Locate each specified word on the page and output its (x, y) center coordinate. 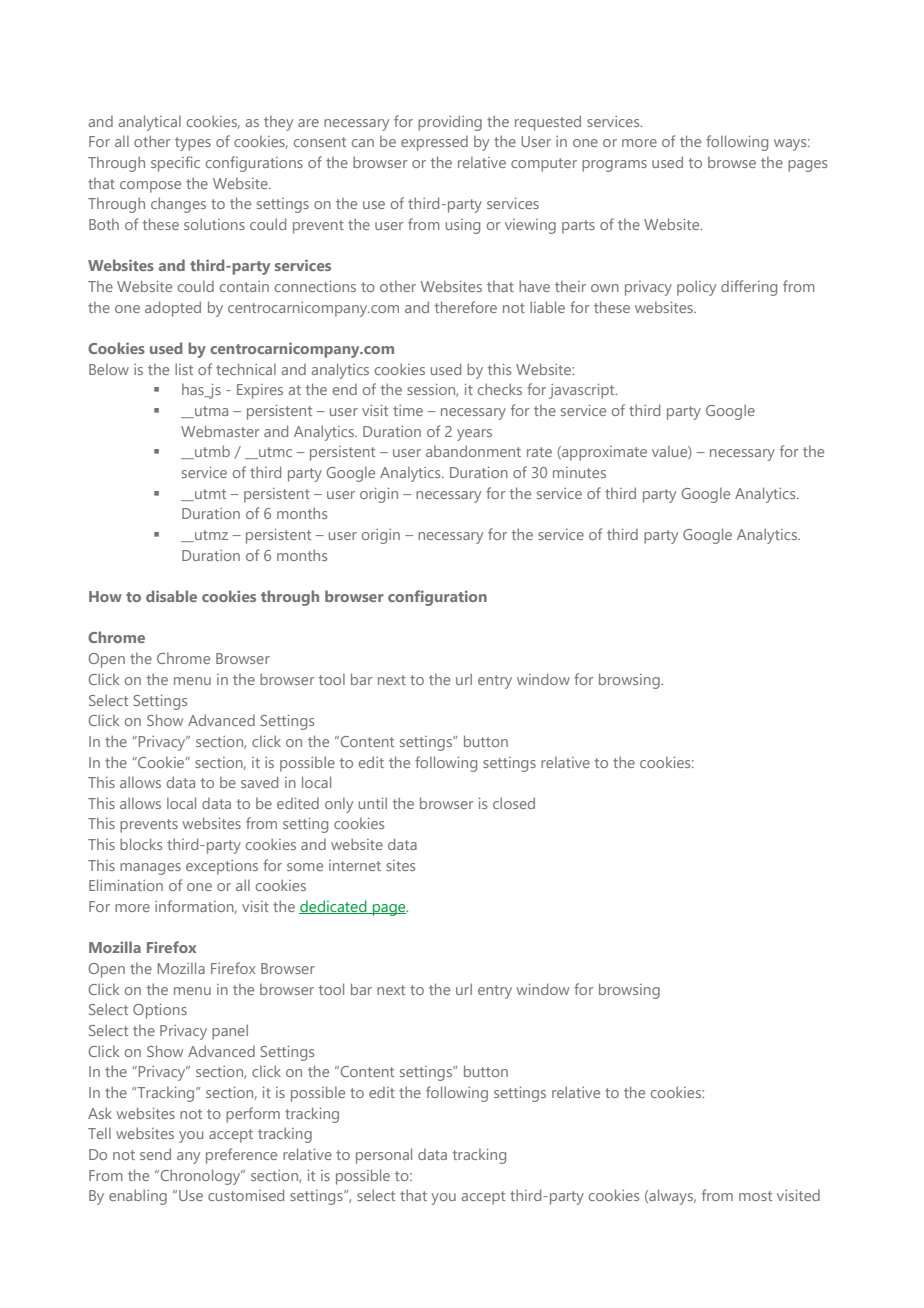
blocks (141, 844)
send (155, 1154)
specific (175, 164)
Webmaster (220, 431)
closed (514, 803)
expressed (434, 143)
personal (384, 1156)
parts (578, 227)
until (373, 803)
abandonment (473, 451)
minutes (579, 472)
